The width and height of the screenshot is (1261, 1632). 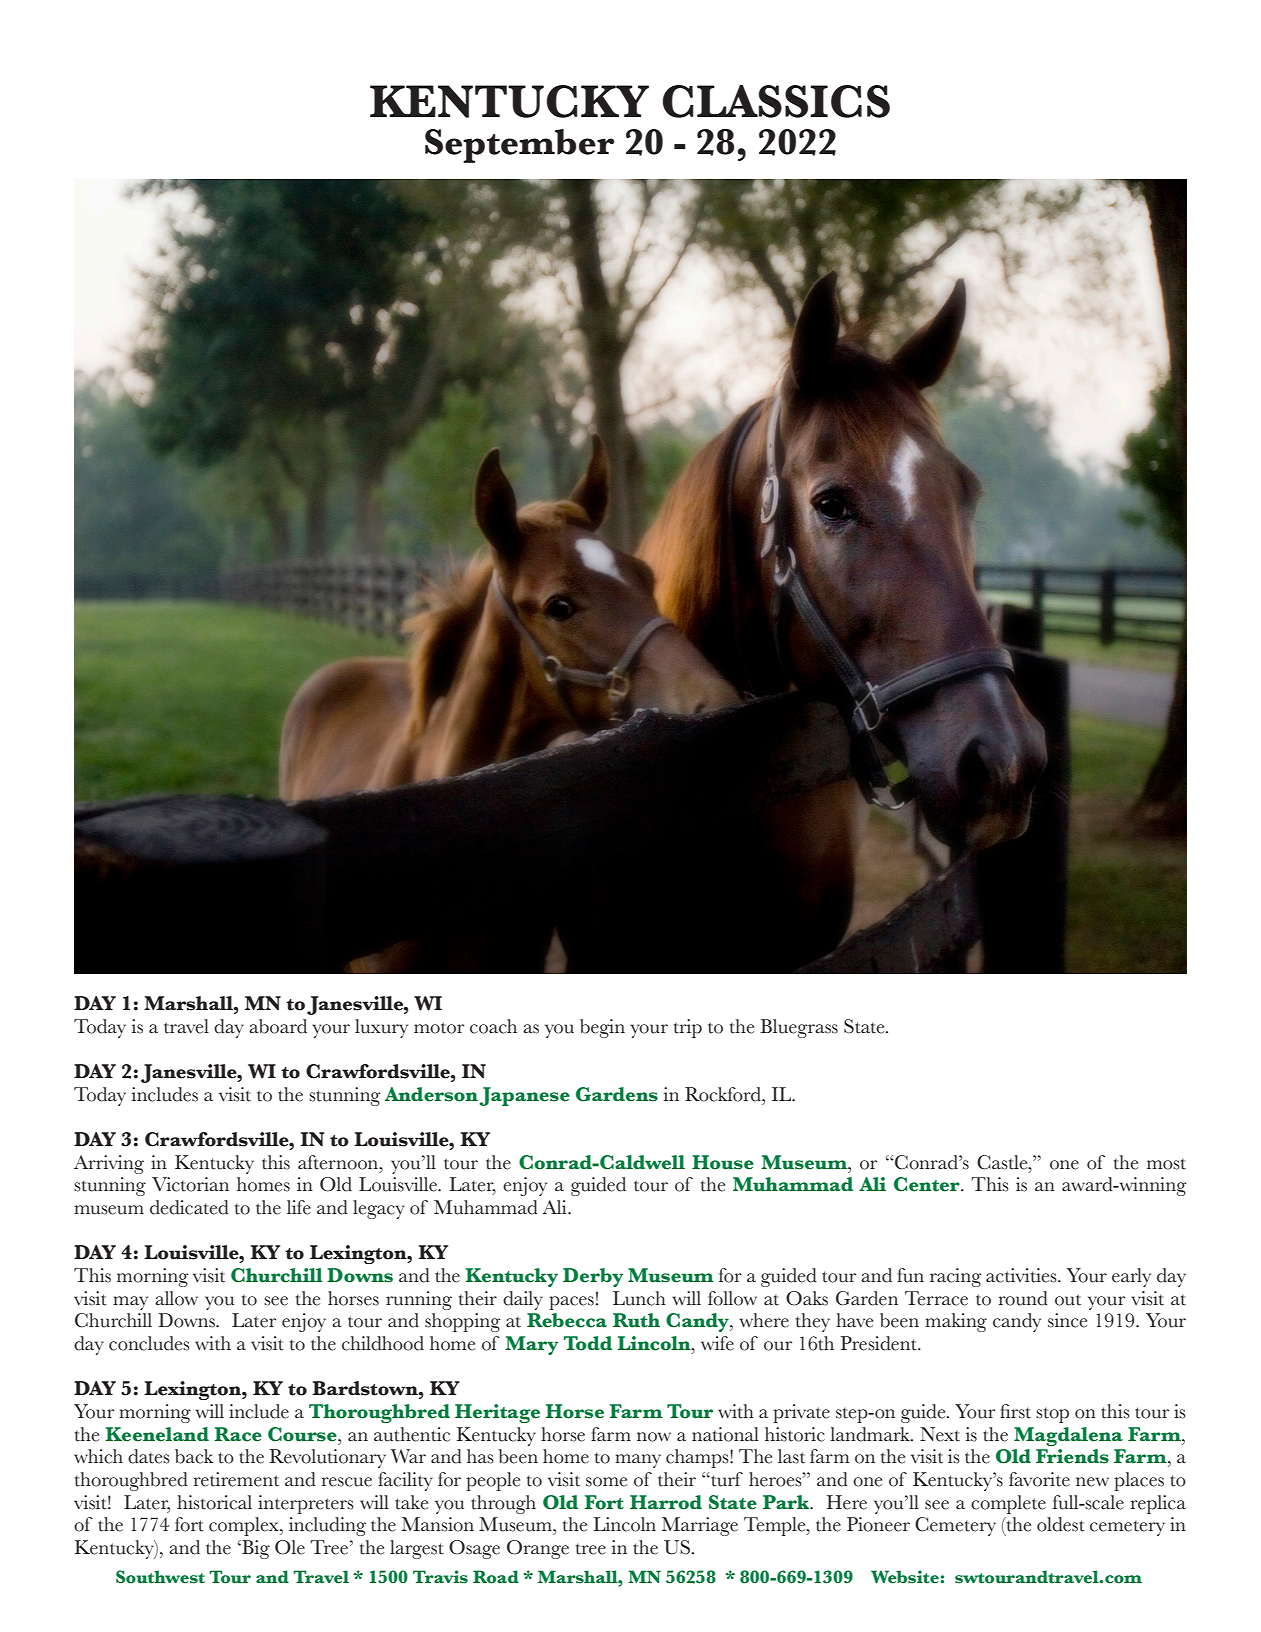 I want to click on most, so click(x=1166, y=1164).
